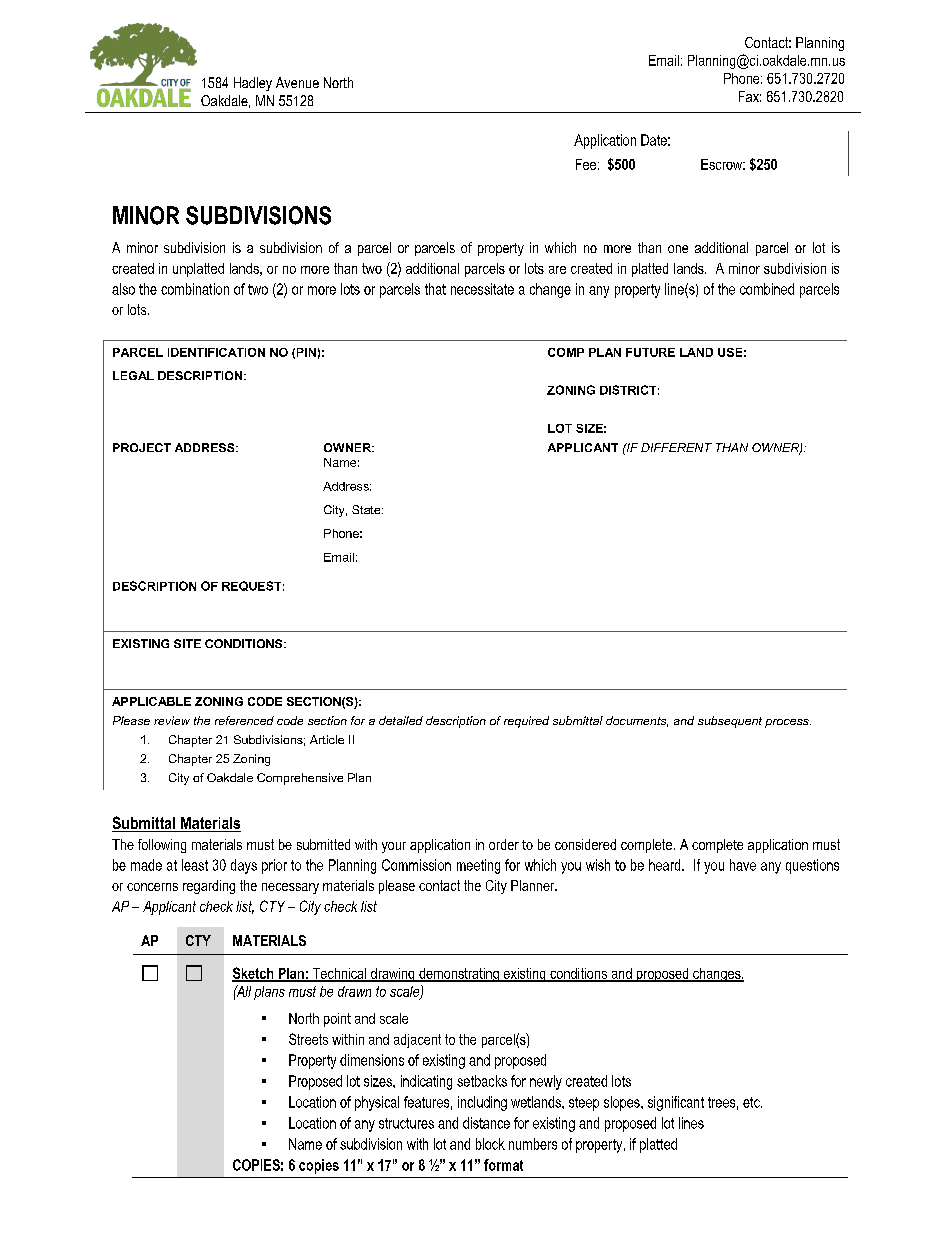 This document has height=1233, width=952. Describe the element at coordinates (253, 84) in the document. I see `Hadley` at that location.
